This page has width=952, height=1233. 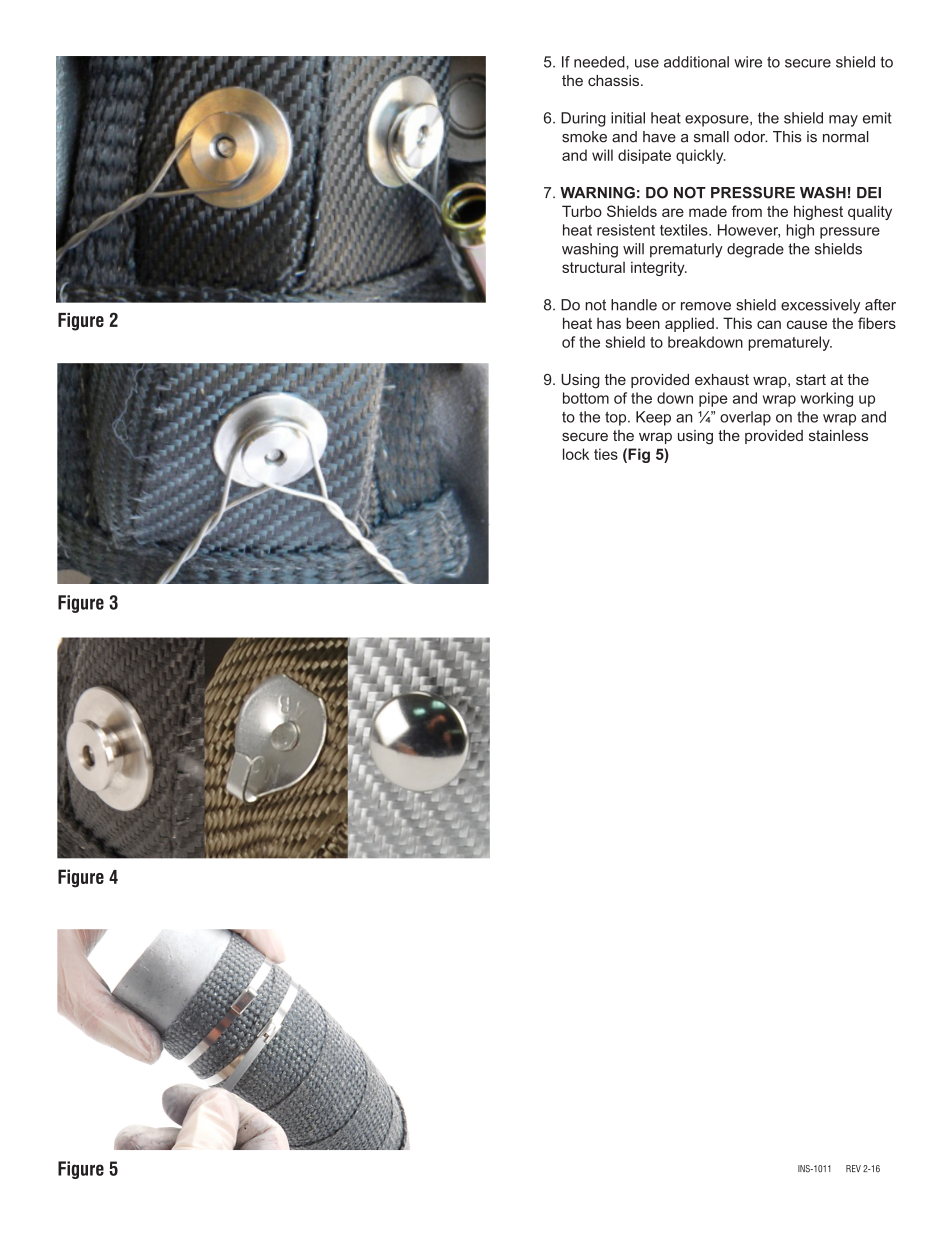 I want to click on top, so click(x=617, y=418).
